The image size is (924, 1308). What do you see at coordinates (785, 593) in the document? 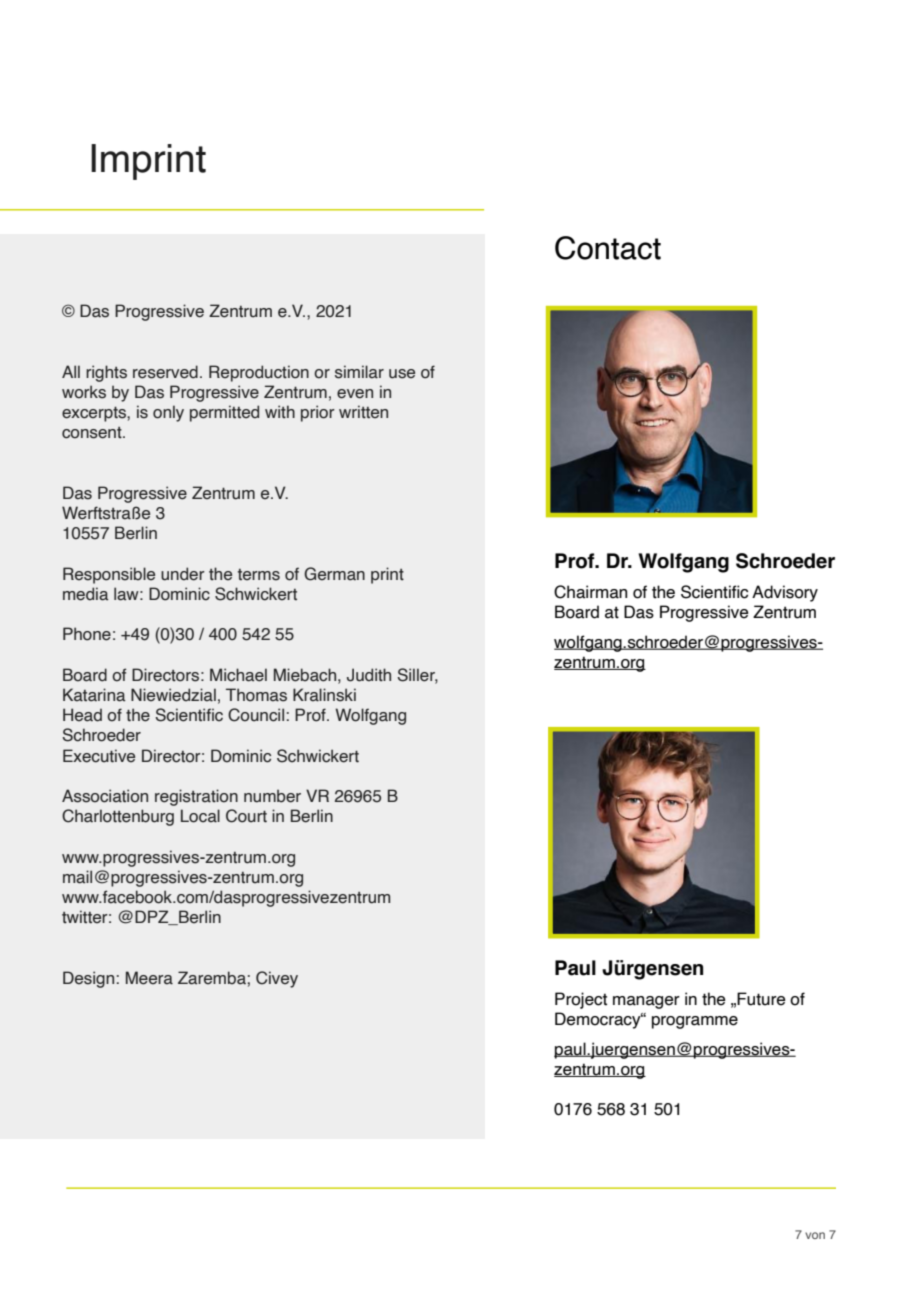
I see `Advisory` at bounding box center [785, 593].
